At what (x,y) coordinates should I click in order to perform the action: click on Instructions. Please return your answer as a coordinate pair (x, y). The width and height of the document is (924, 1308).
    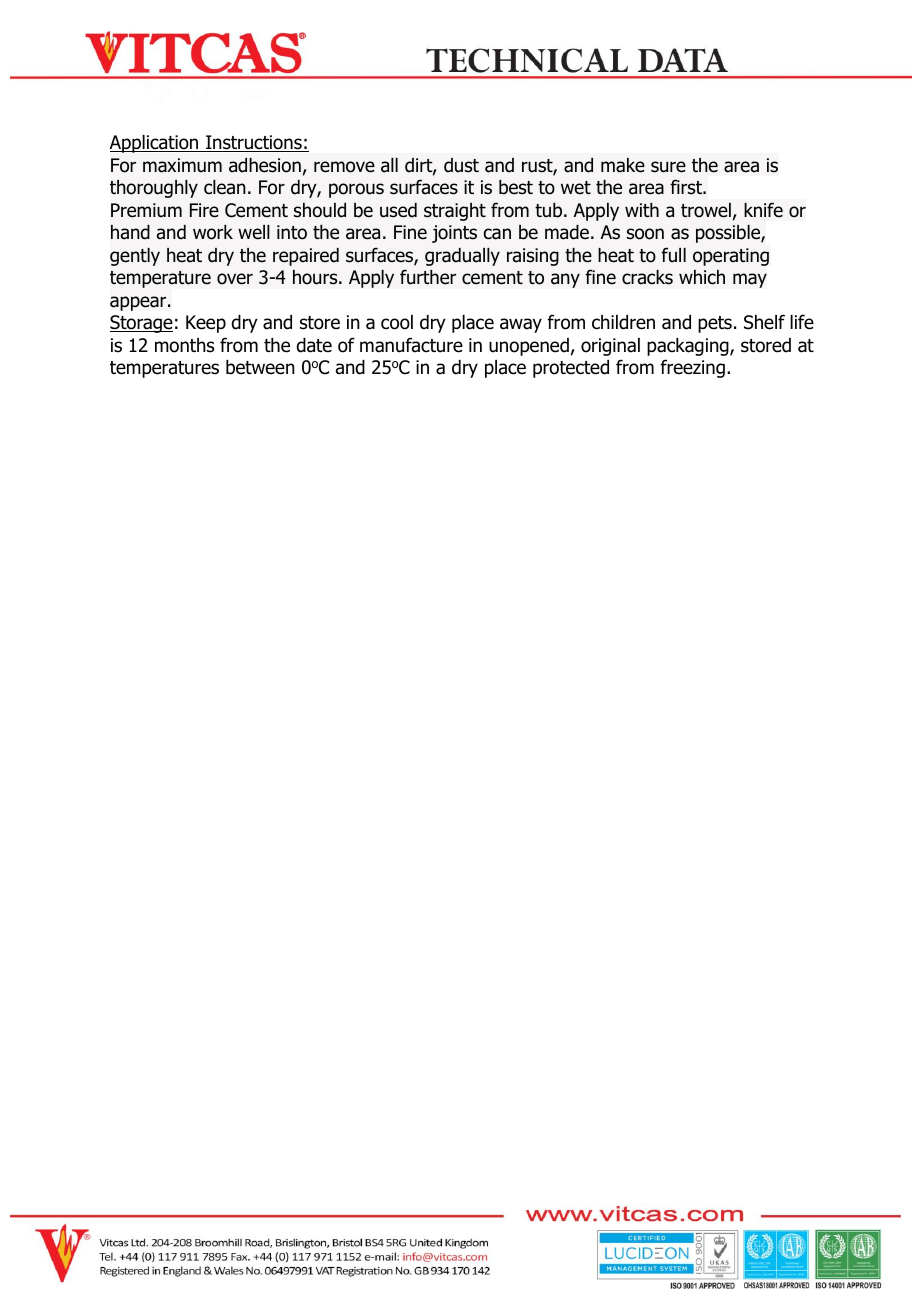
    Looking at the image, I should click on (254, 143).
